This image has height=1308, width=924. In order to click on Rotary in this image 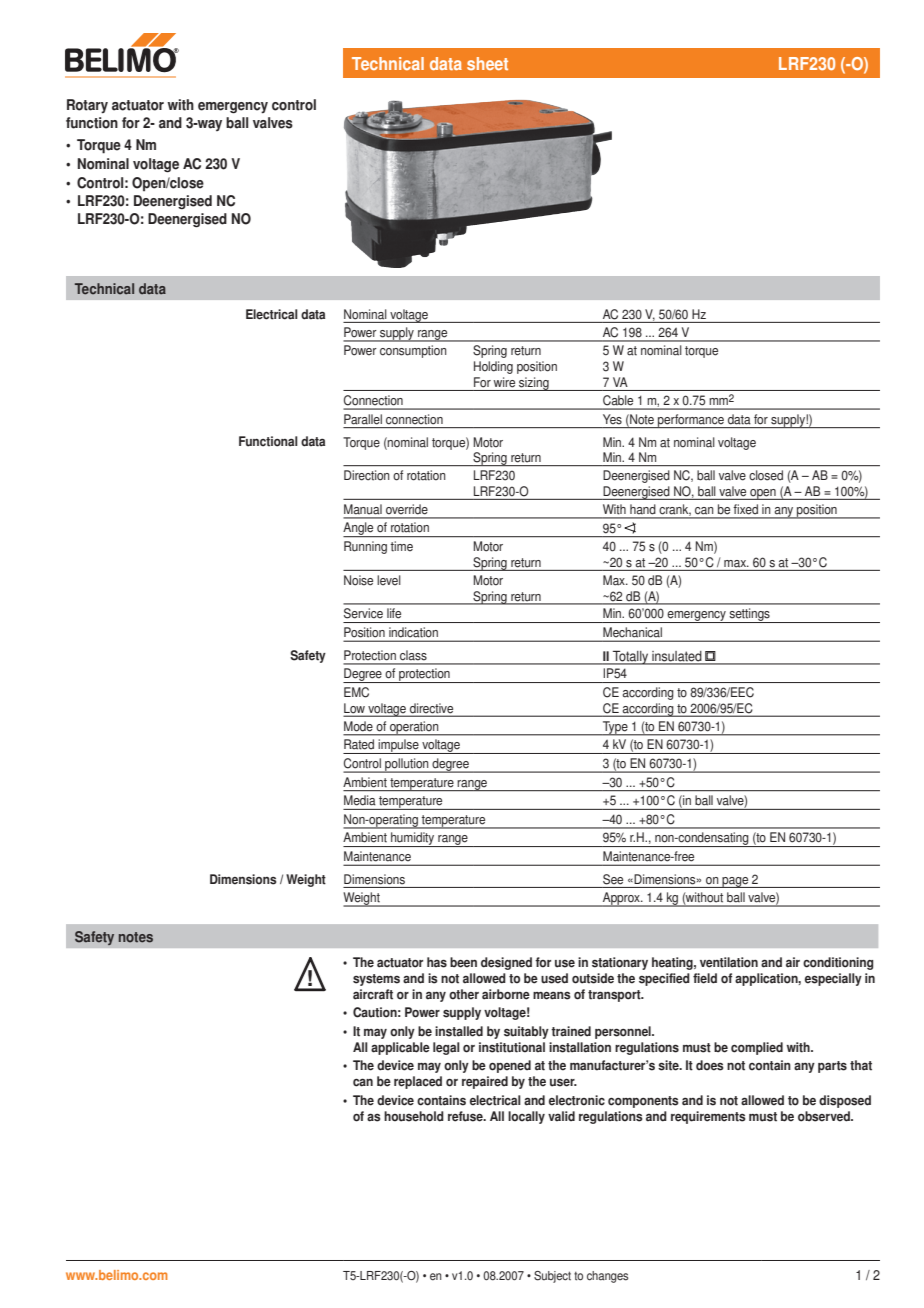, I will do `click(87, 106)`.
